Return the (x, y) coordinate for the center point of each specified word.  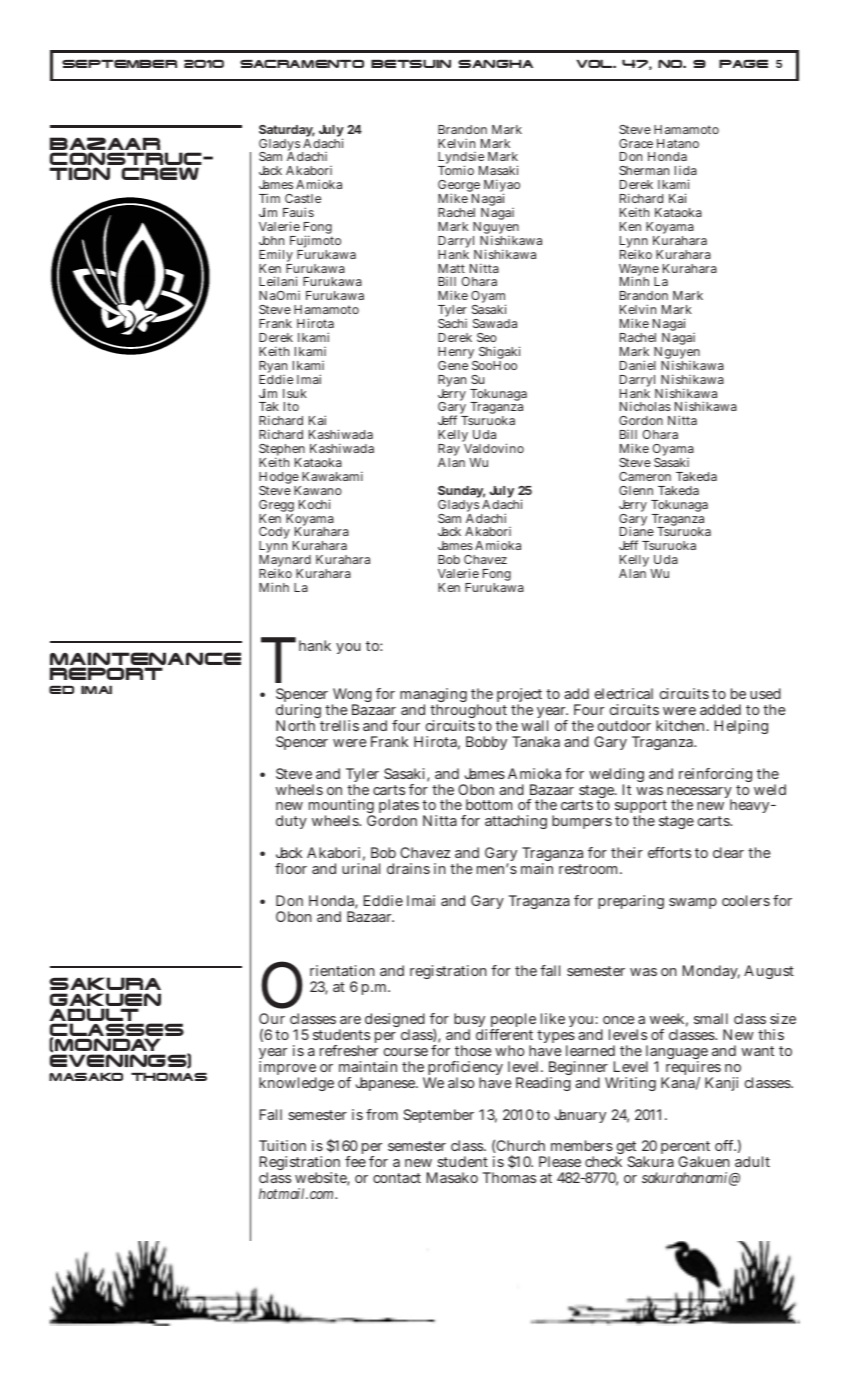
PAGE (743, 64)
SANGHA (495, 63)
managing (433, 696)
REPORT (106, 673)
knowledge (296, 1084)
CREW (160, 173)
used (765, 693)
